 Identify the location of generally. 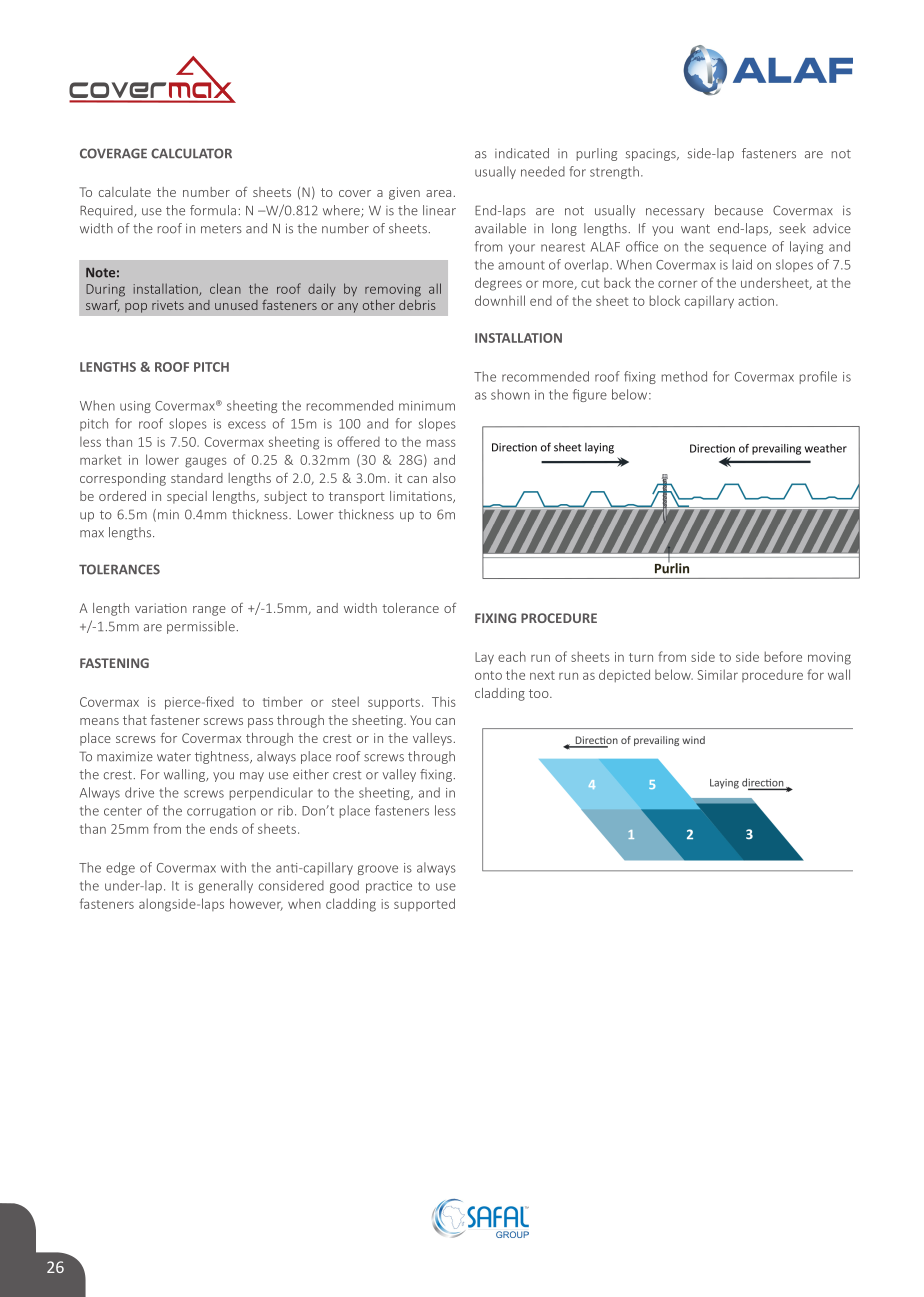
(226, 886).
